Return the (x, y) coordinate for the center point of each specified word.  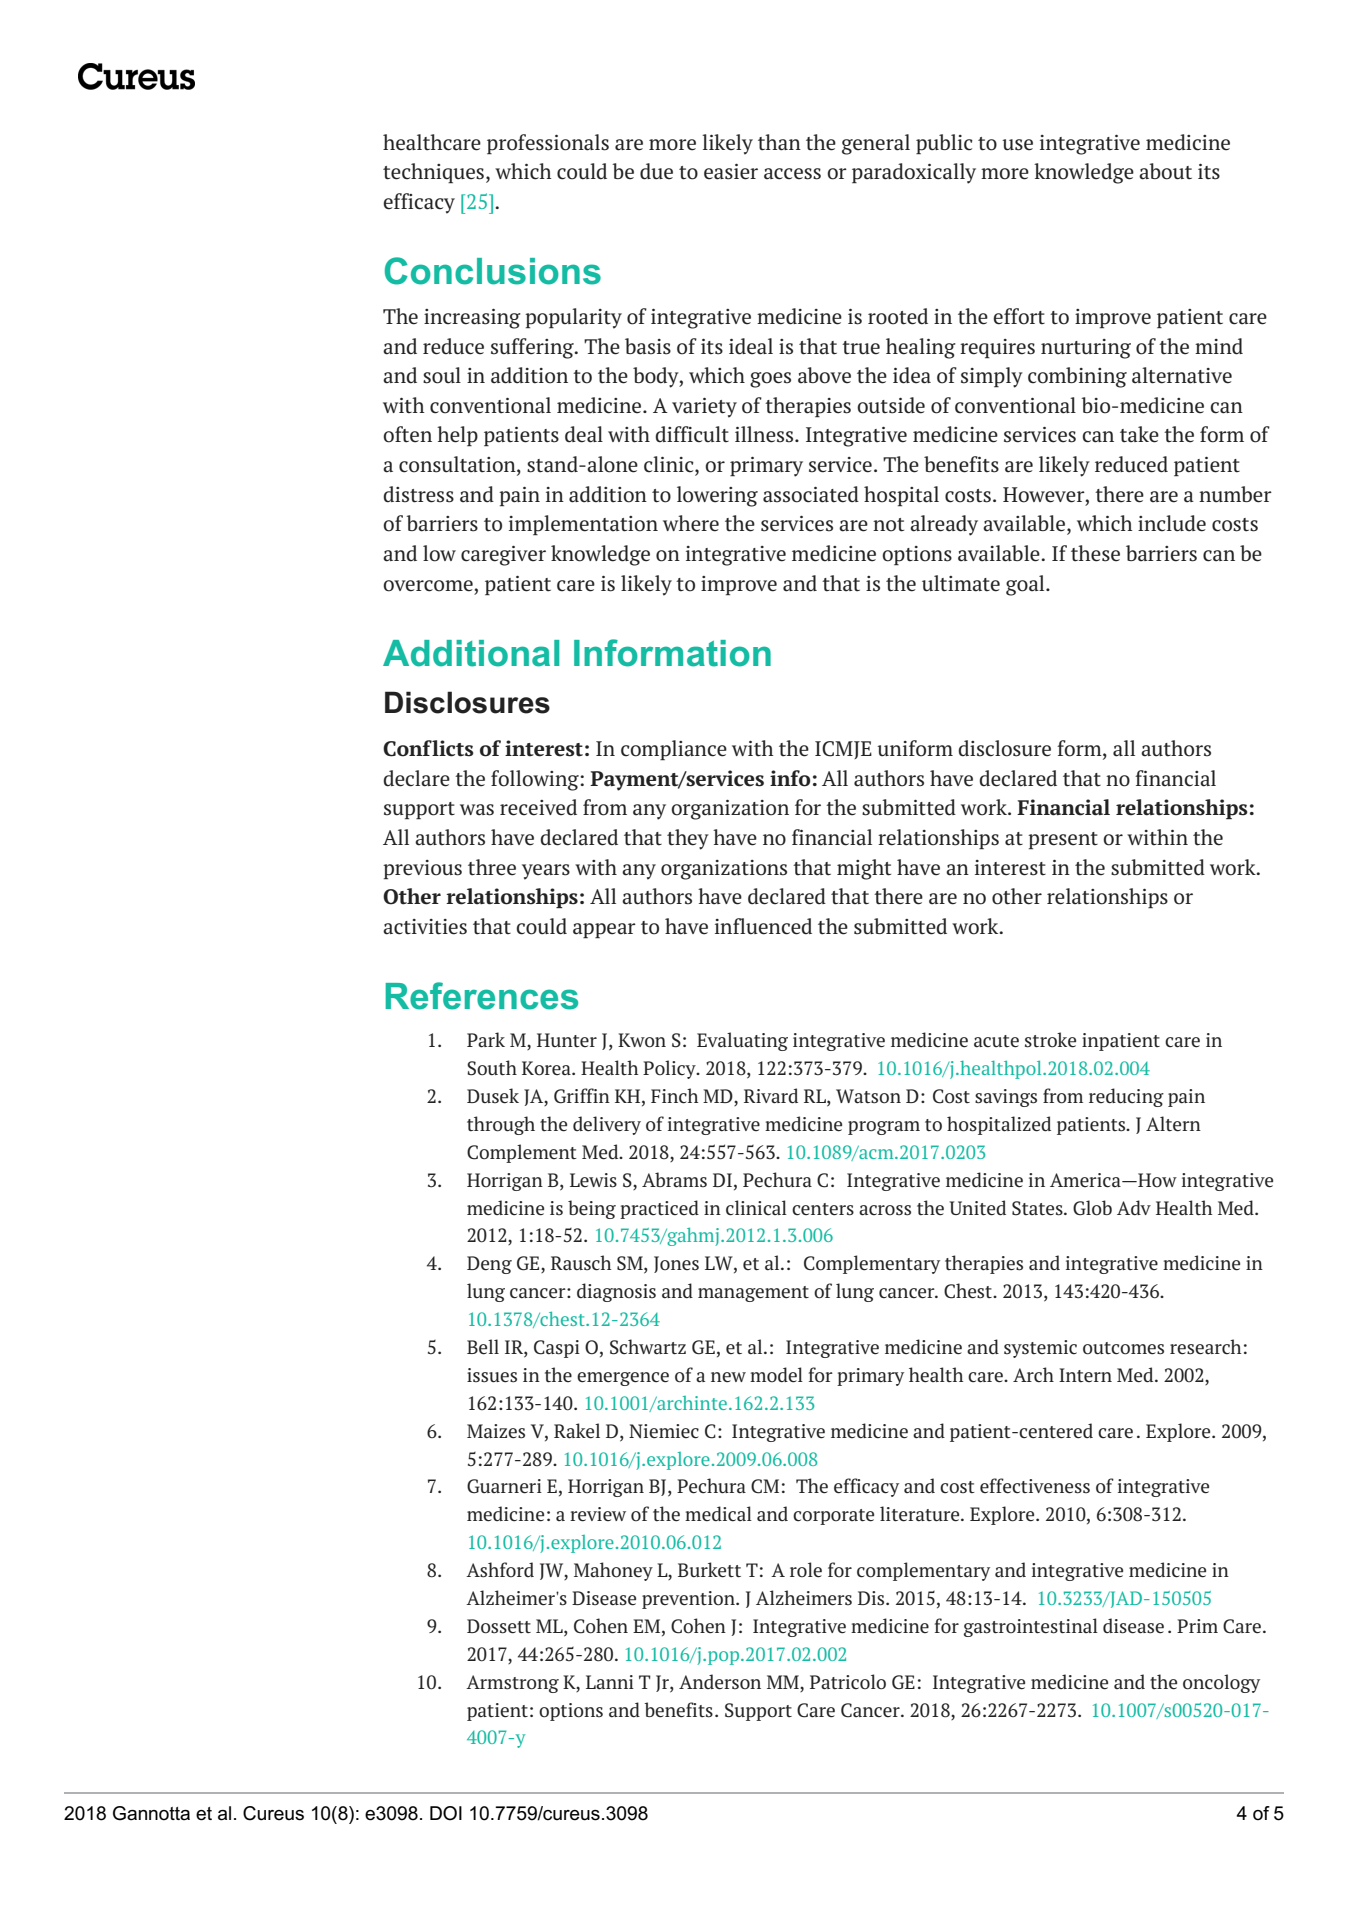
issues (492, 1375)
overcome (428, 586)
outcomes (1123, 1348)
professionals (548, 144)
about (1165, 171)
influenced (763, 926)
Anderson (720, 1682)
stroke (1050, 1040)
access (792, 174)
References (481, 996)
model (776, 1375)
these (1095, 553)
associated (811, 494)
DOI (446, 1813)
